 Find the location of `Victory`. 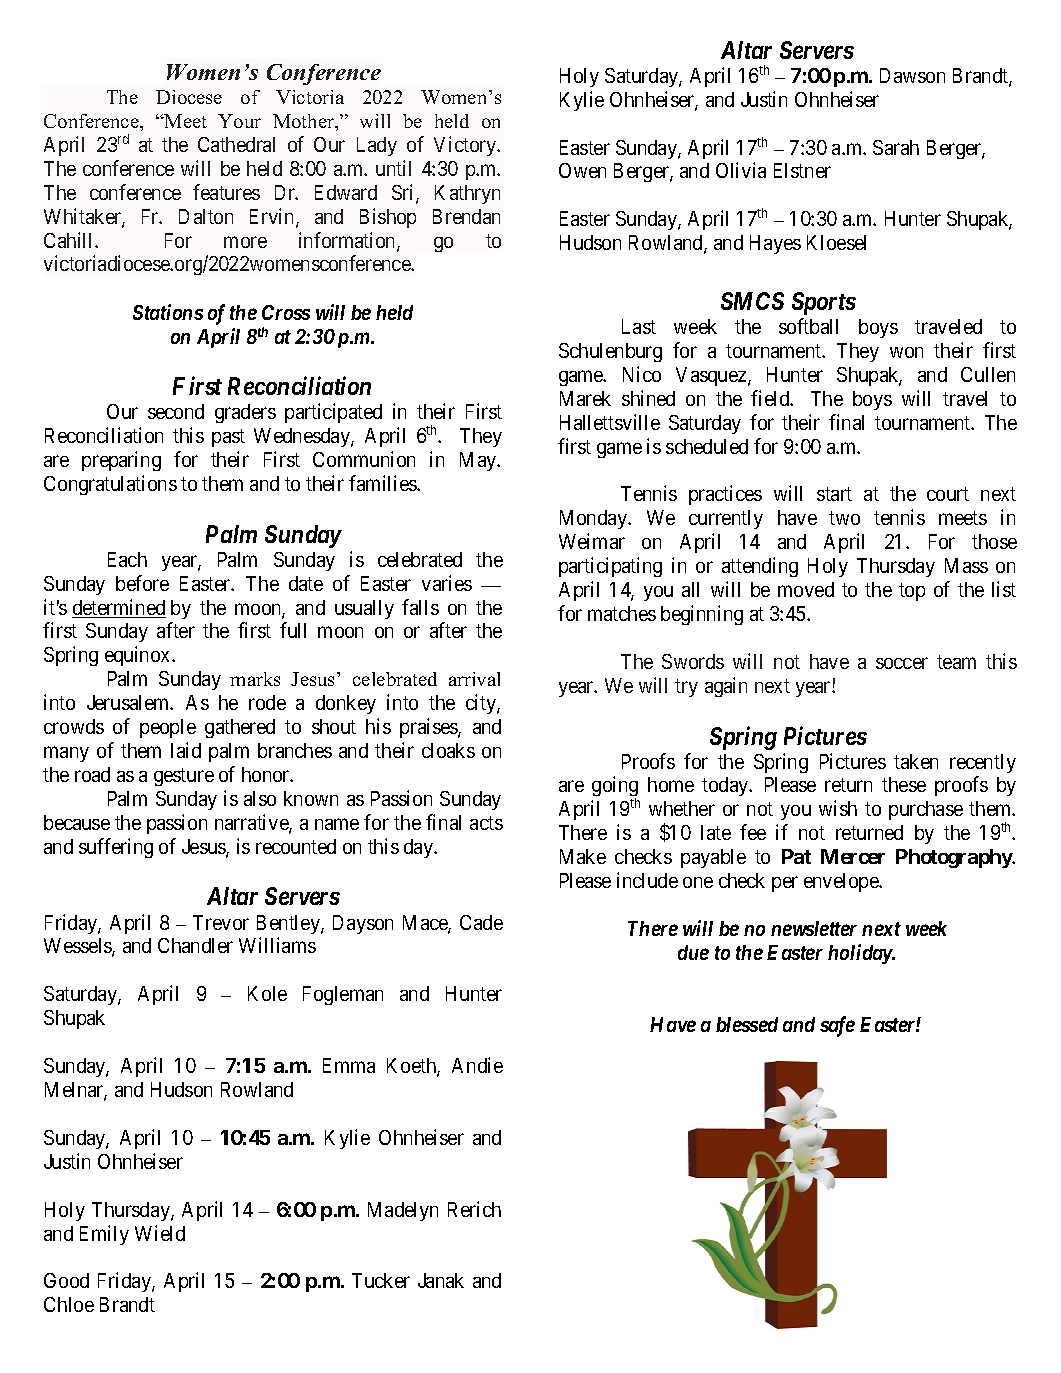

Victory is located at coordinates (466, 146).
